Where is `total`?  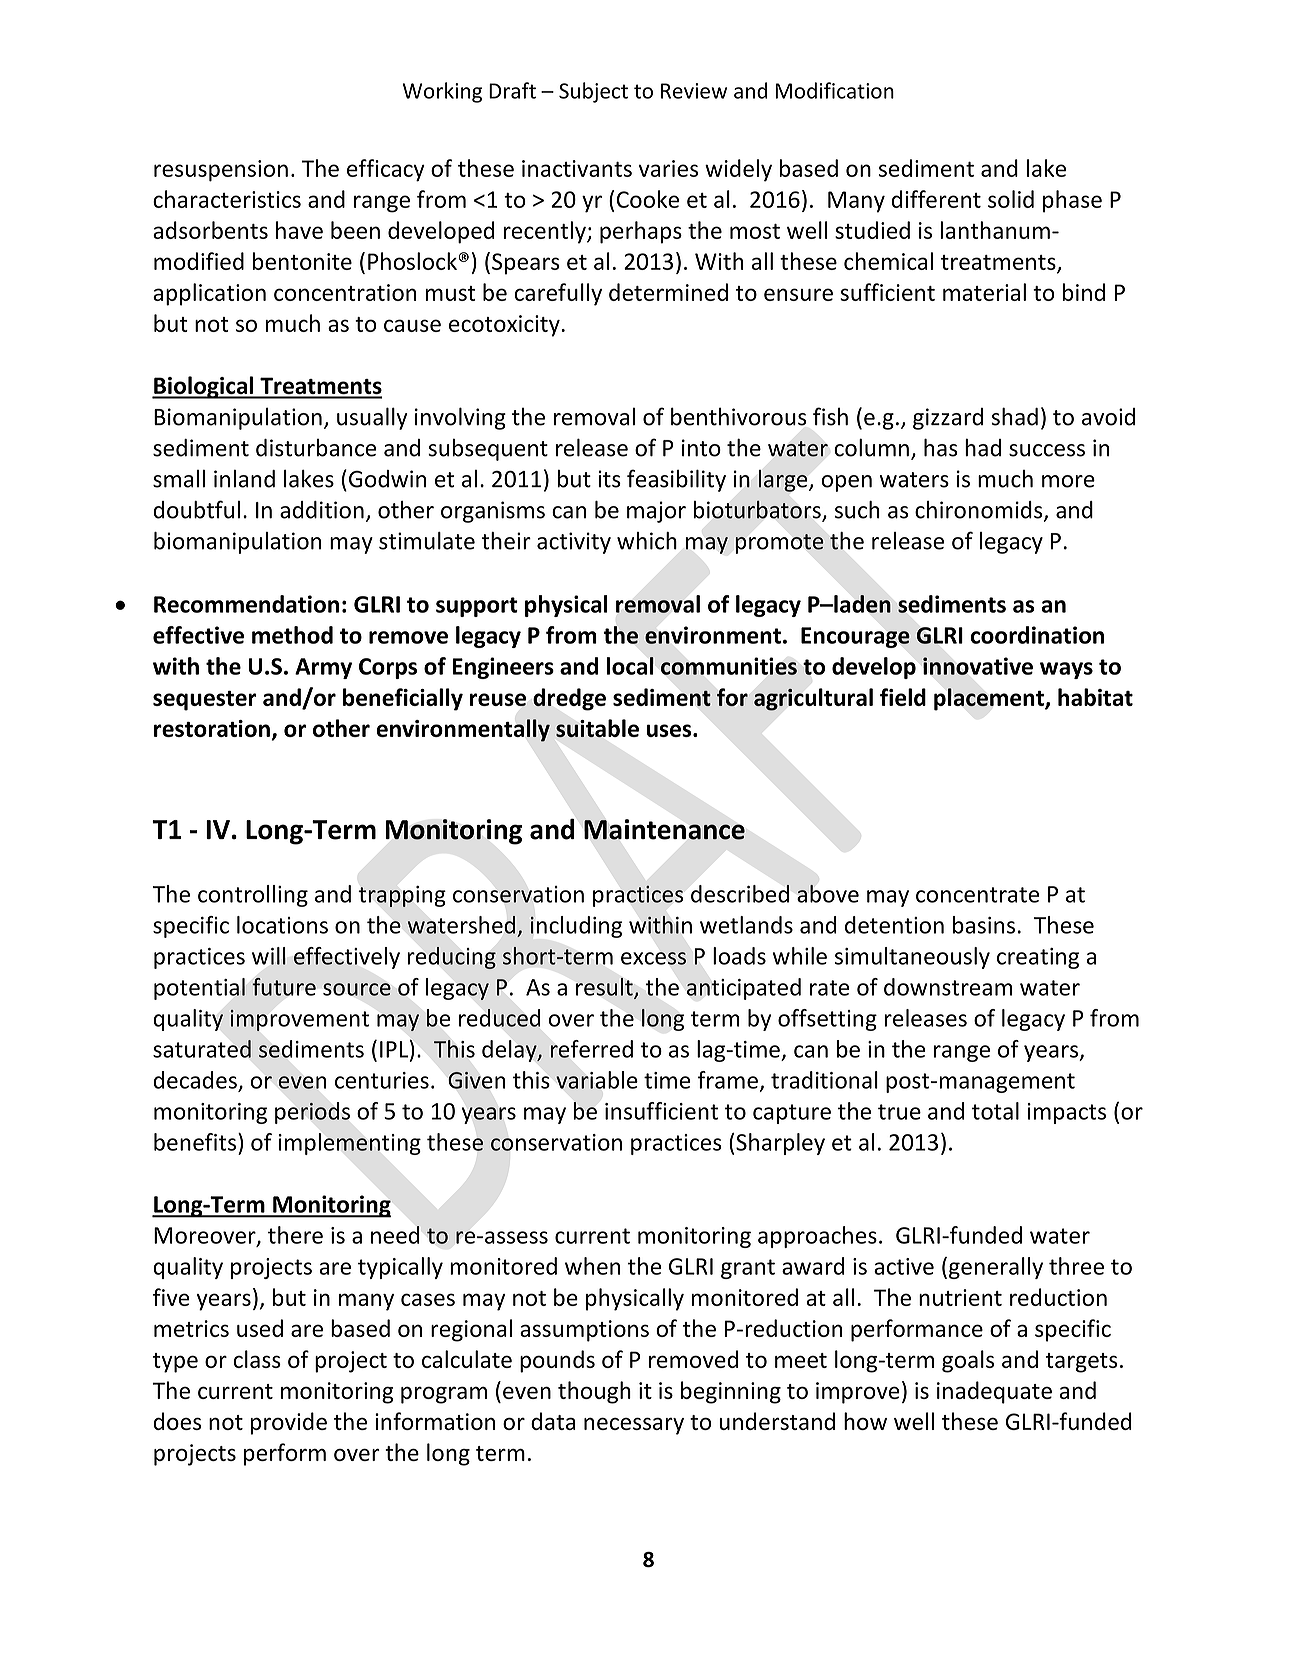
total is located at coordinates (995, 1111).
